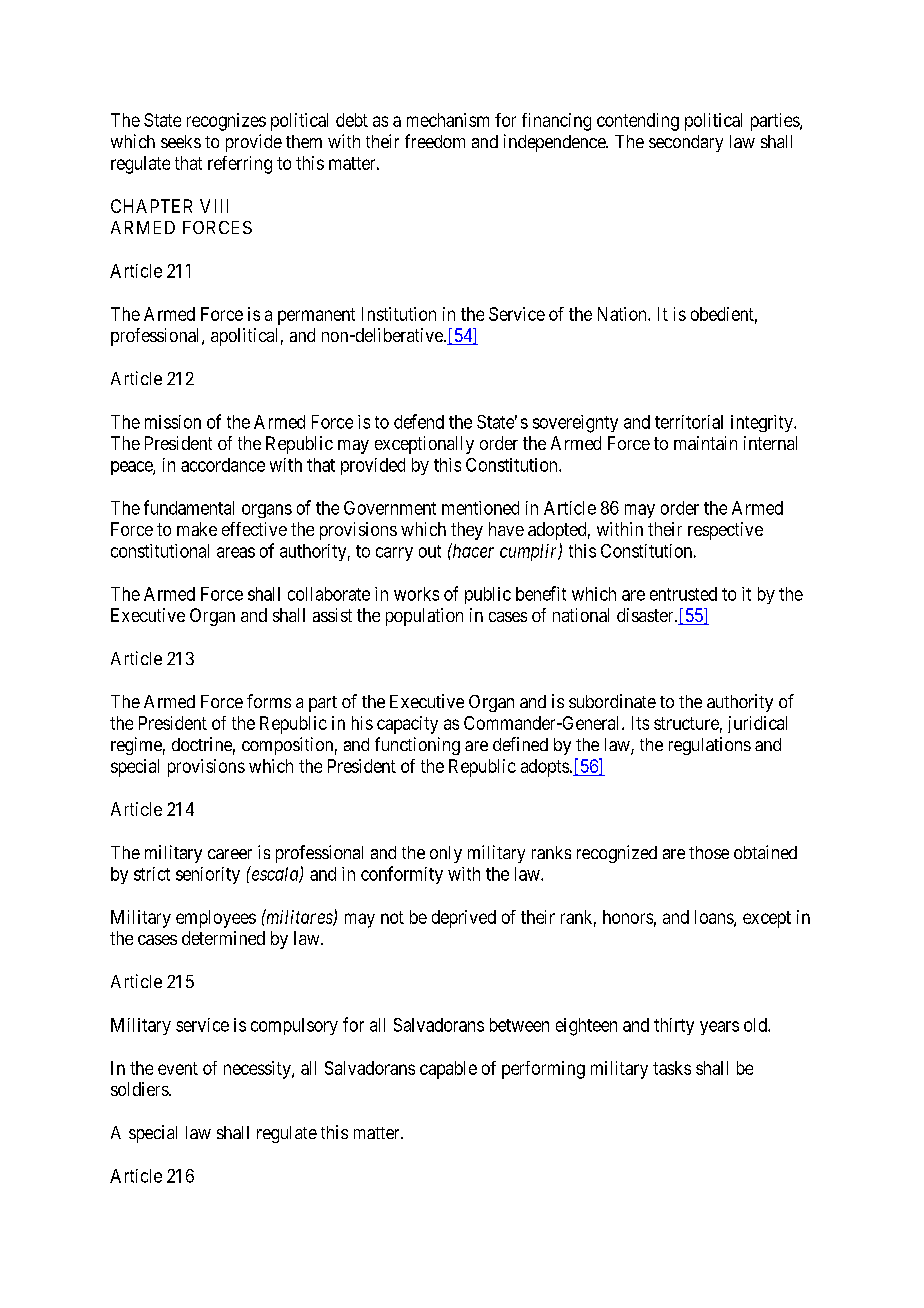 The height and width of the screenshot is (1308, 924). What do you see at coordinates (448, 1070) in the screenshot?
I see `capable` at bounding box center [448, 1070].
